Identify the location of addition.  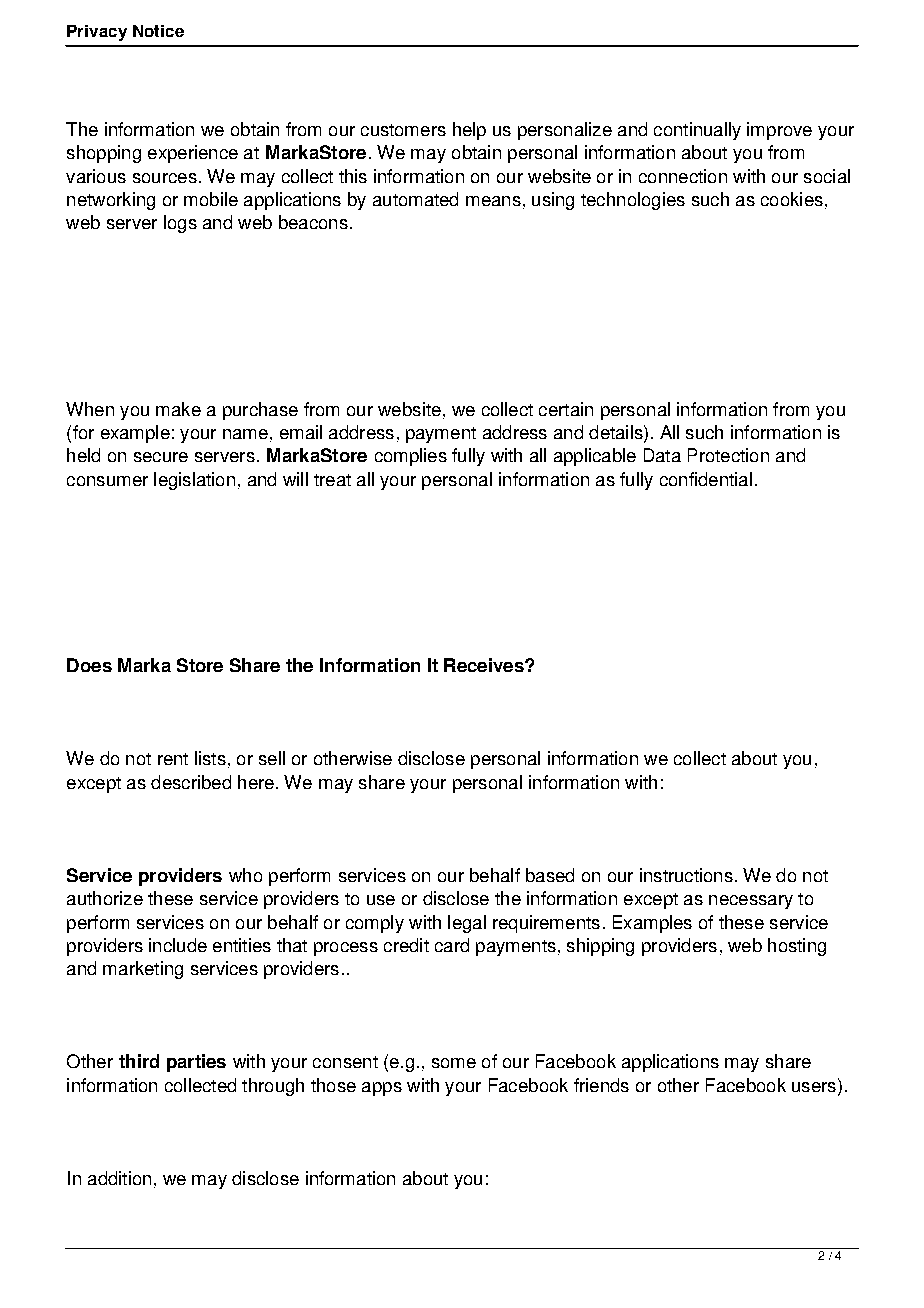
(119, 1178).
